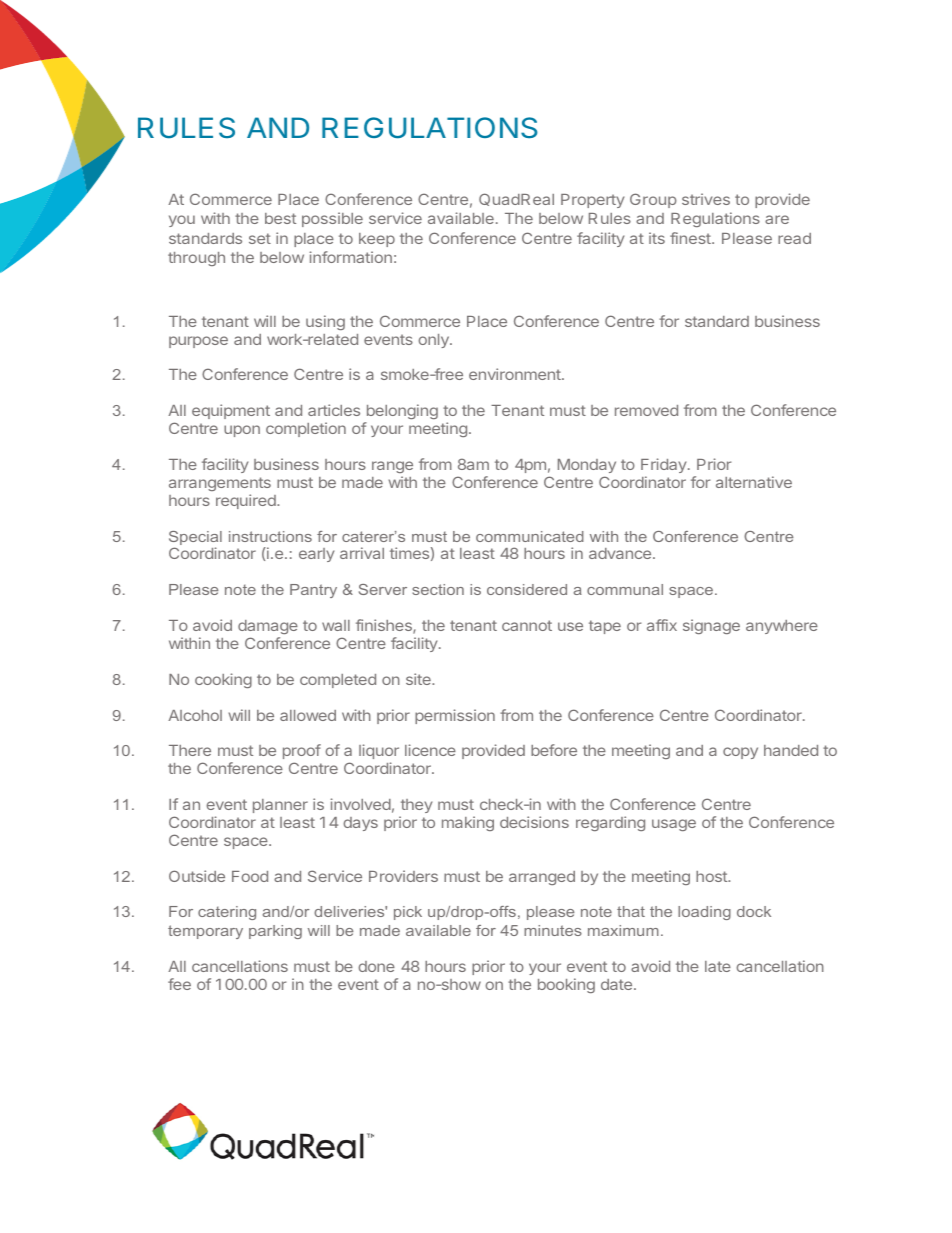 The height and width of the screenshot is (1233, 952). What do you see at coordinates (268, 627) in the screenshot?
I see `damage` at bounding box center [268, 627].
